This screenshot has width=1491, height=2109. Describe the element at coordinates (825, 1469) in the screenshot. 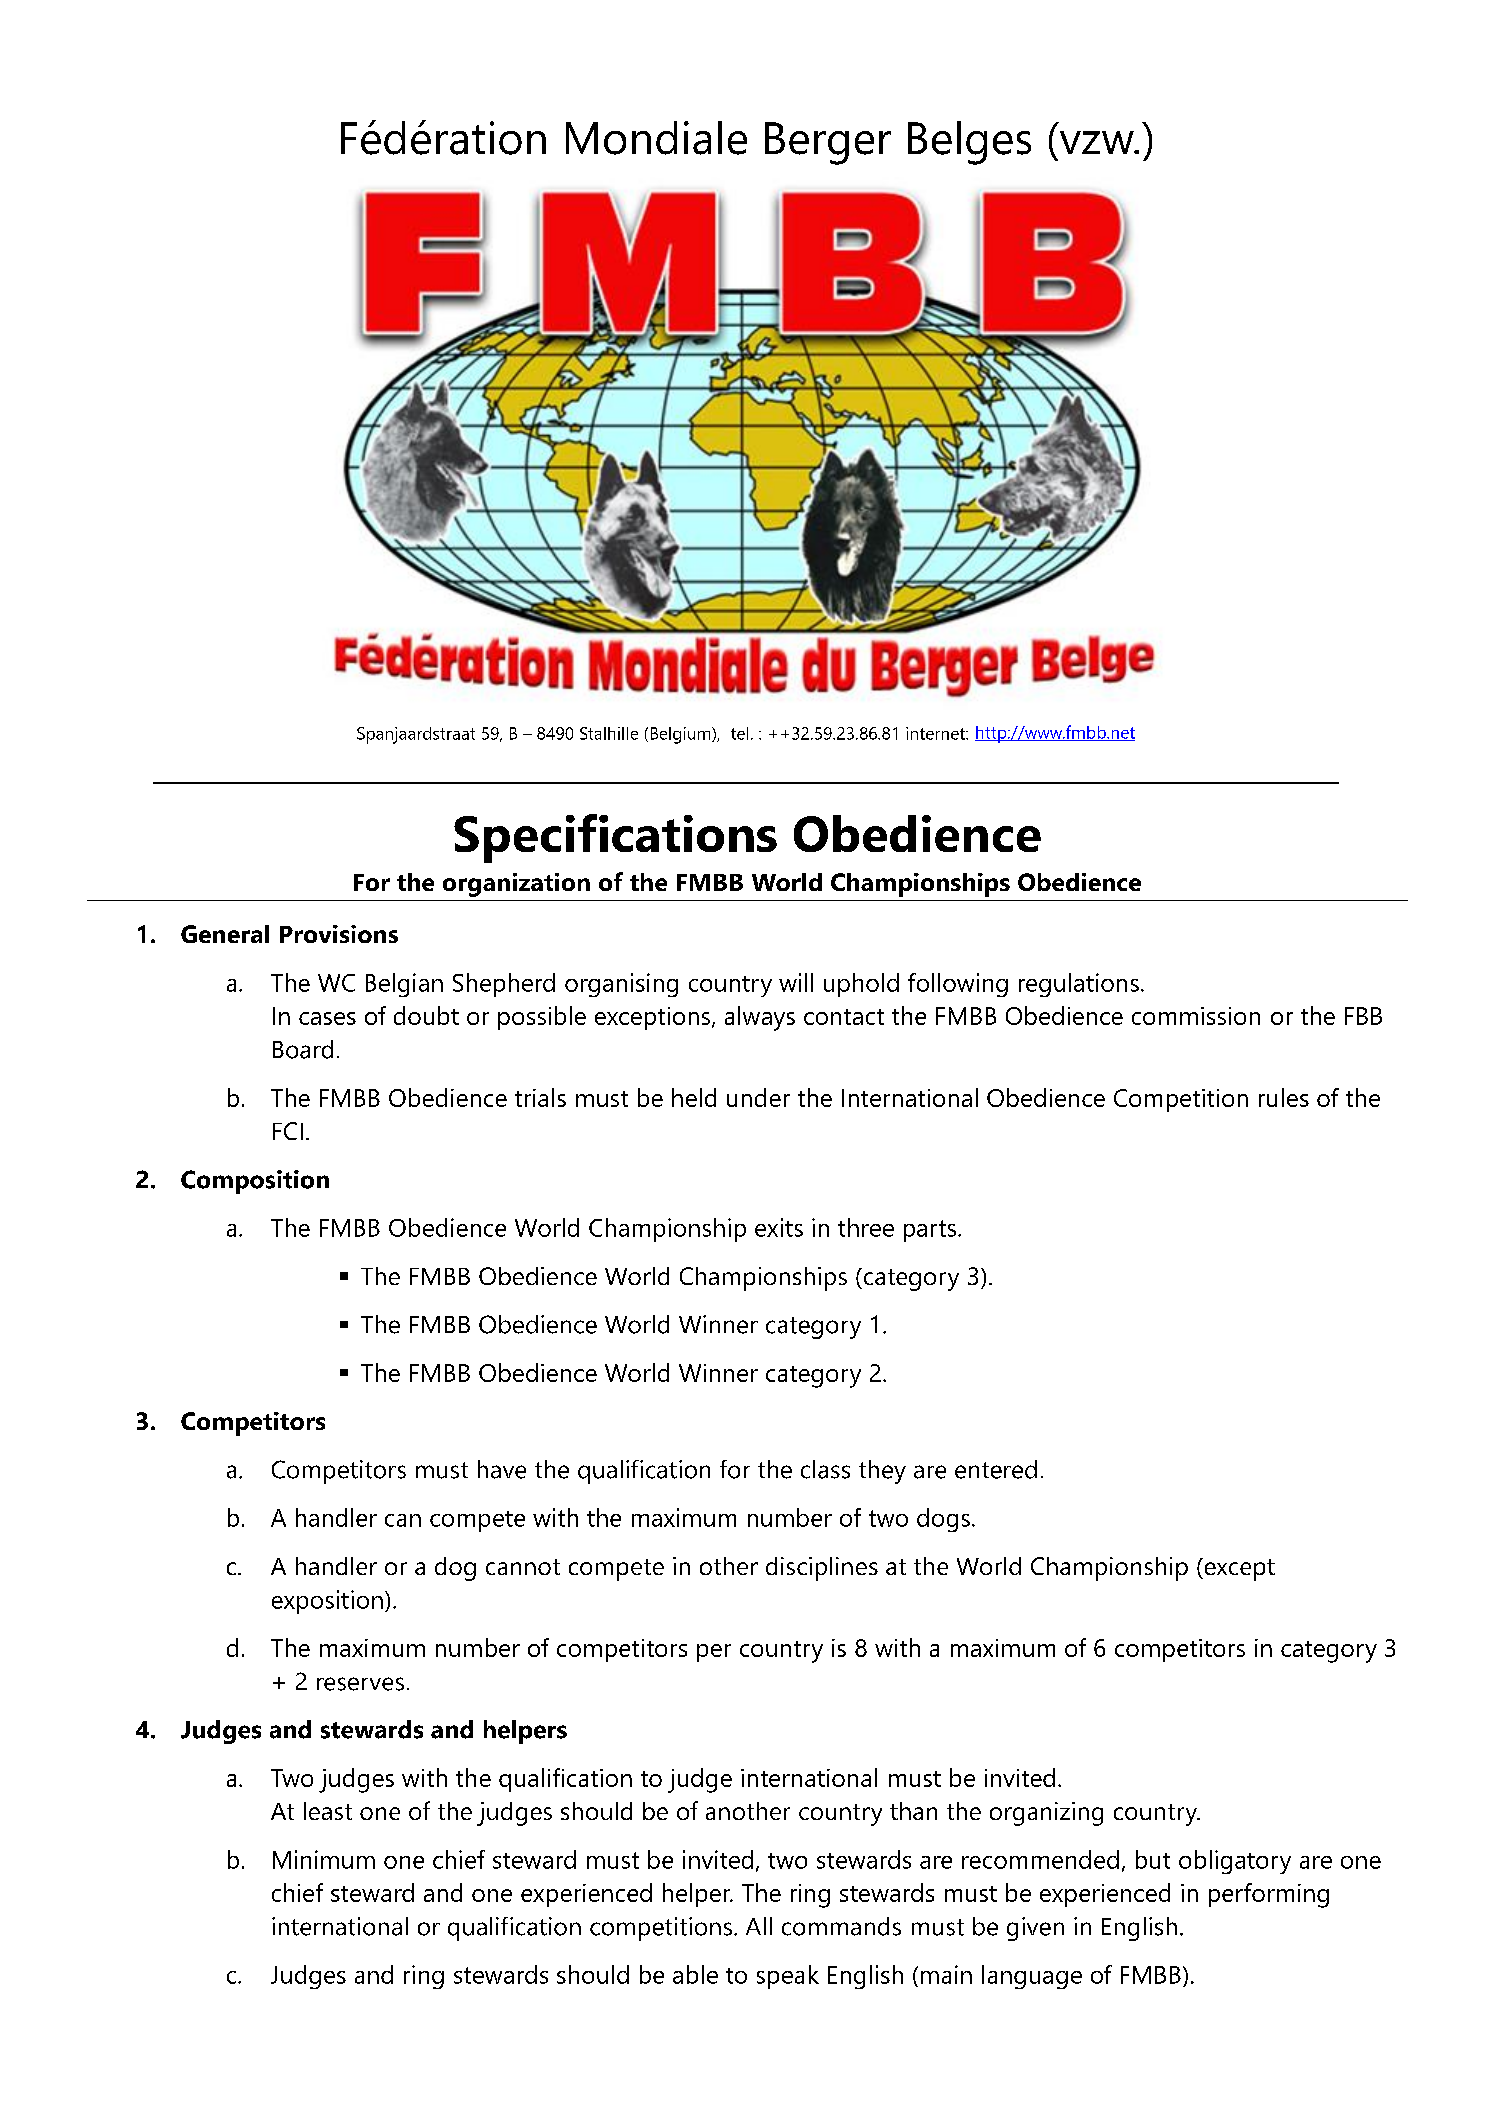

I see `class` at that location.
